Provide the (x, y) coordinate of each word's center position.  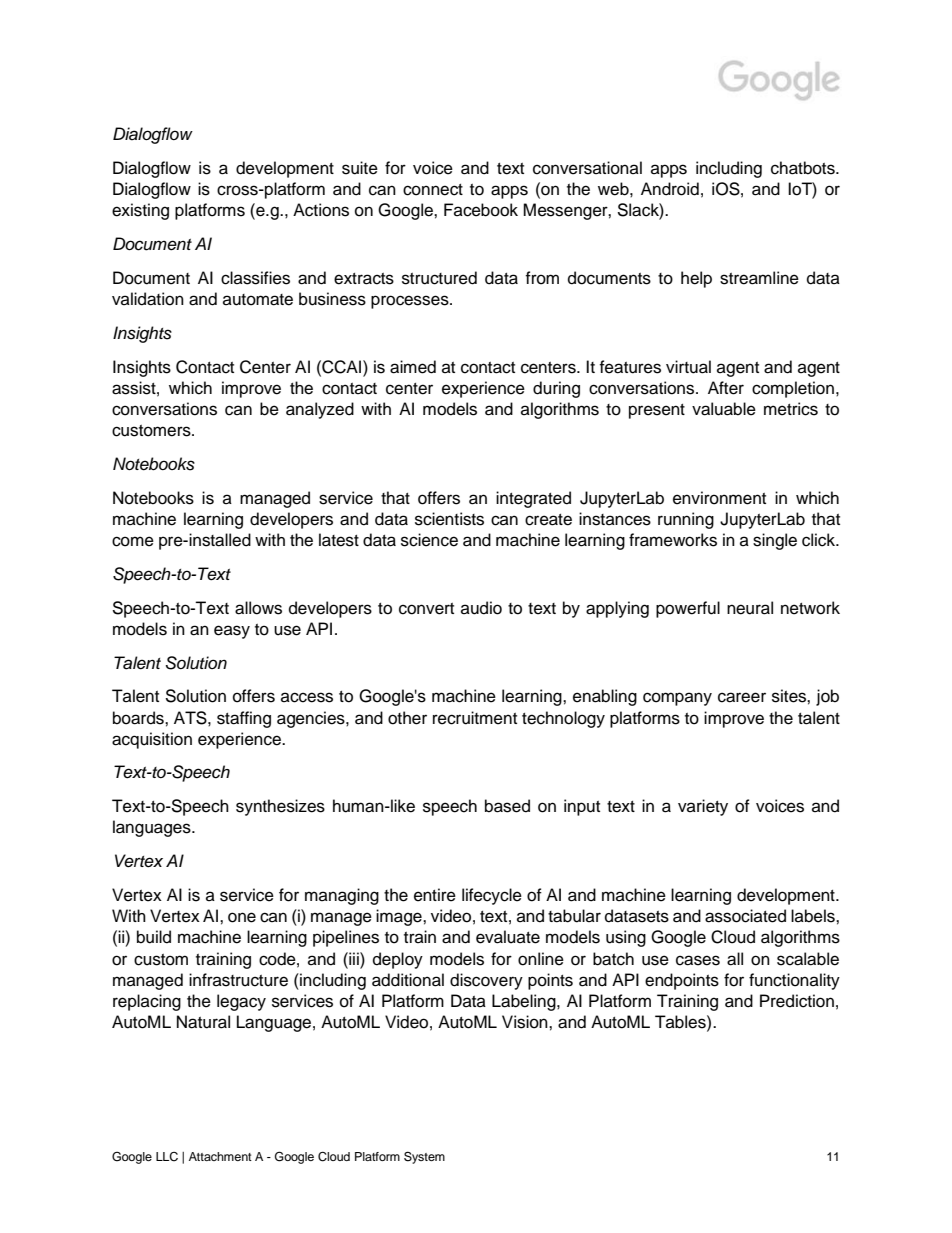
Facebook (481, 210)
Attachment (220, 1156)
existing (140, 211)
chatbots (804, 168)
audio (481, 608)
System (424, 1157)
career (742, 697)
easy (232, 632)
